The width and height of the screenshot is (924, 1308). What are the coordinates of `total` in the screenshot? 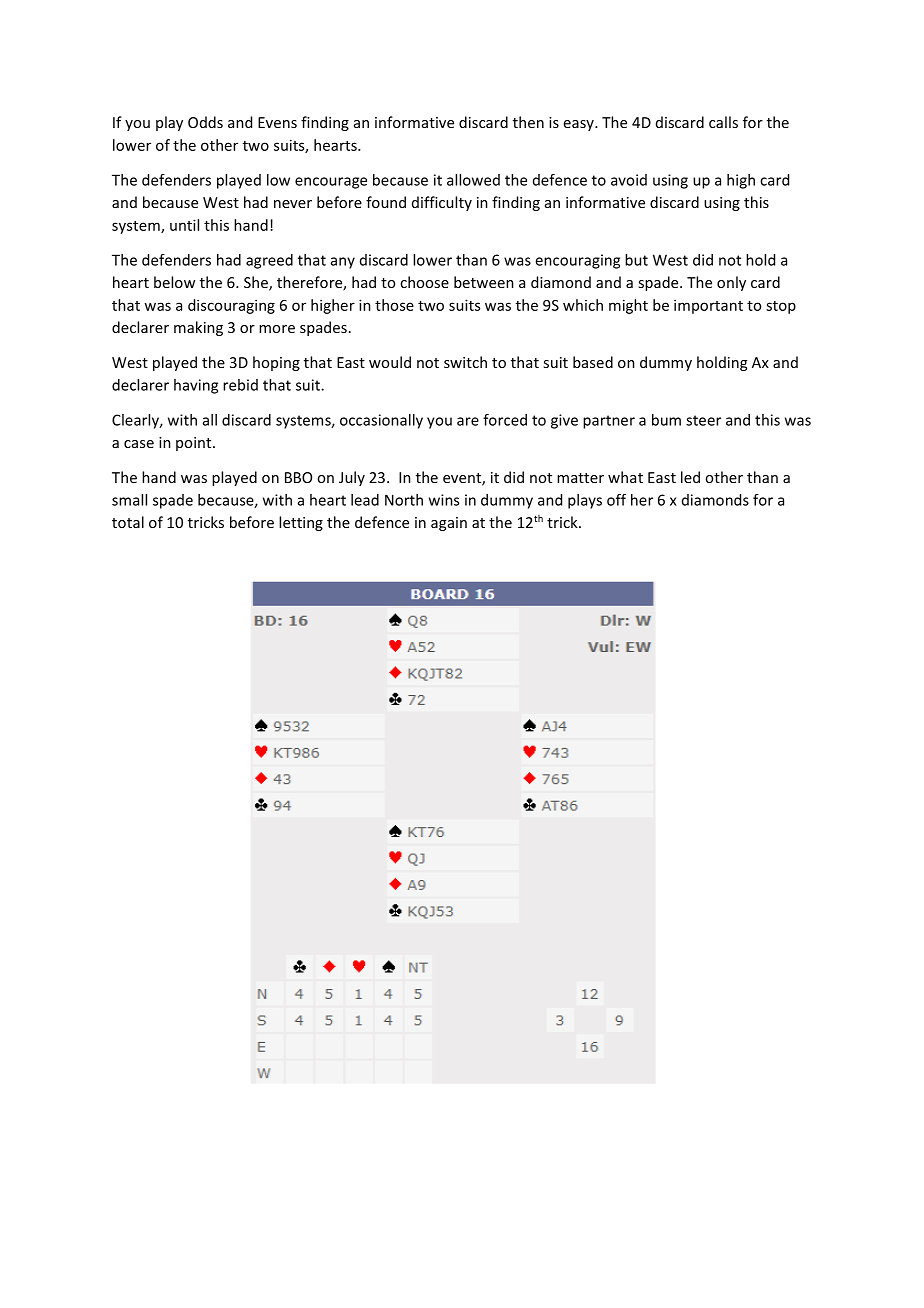 It's located at (128, 522).
